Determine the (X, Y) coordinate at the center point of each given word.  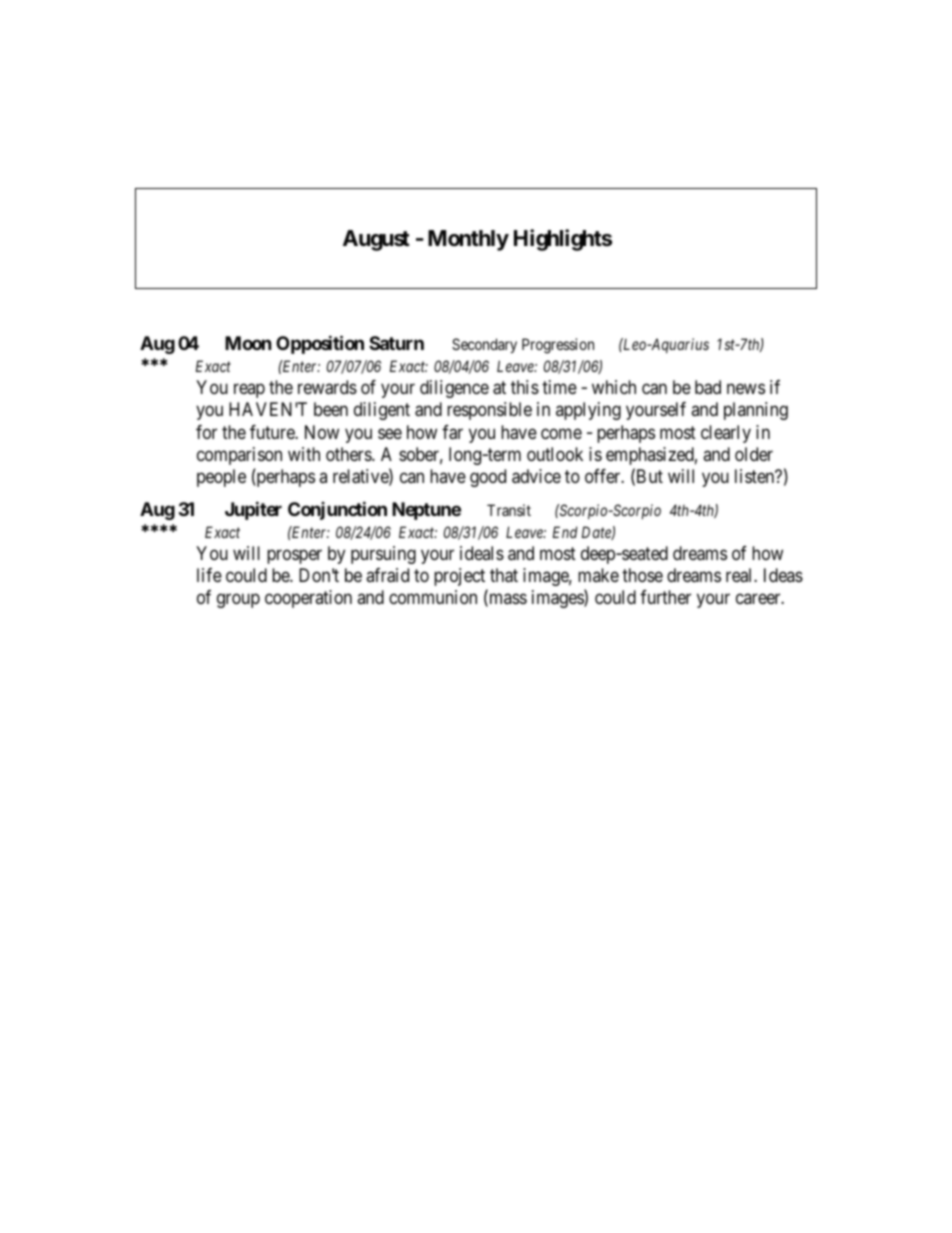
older (754, 454)
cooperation (308, 599)
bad (708, 387)
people (221, 478)
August (376, 240)
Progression (558, 346)
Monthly (468, 240)
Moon (248, 343)
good (488, 478)
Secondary (484, 345)
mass (507, 600)
